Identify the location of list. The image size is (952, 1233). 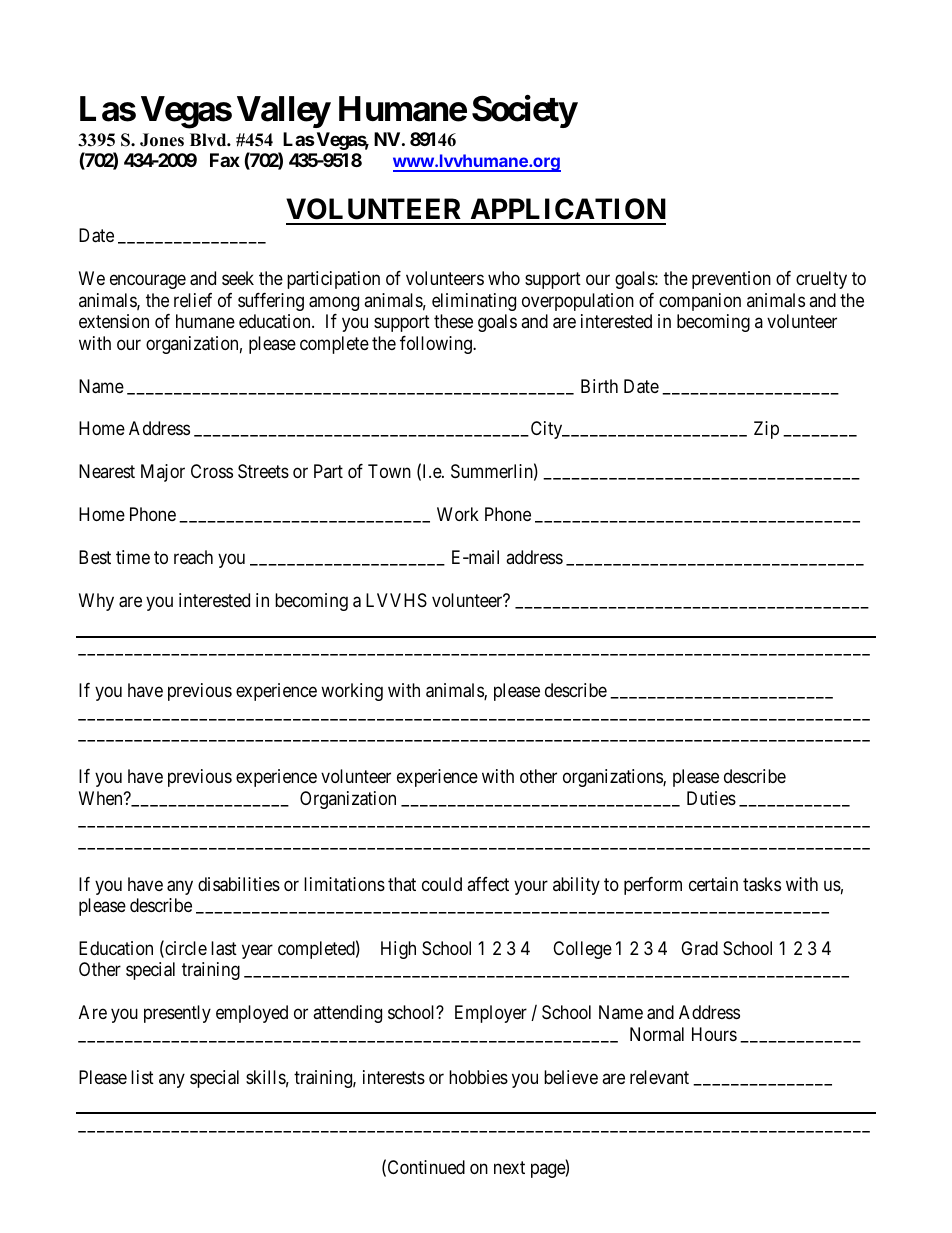
(142, 1077).
